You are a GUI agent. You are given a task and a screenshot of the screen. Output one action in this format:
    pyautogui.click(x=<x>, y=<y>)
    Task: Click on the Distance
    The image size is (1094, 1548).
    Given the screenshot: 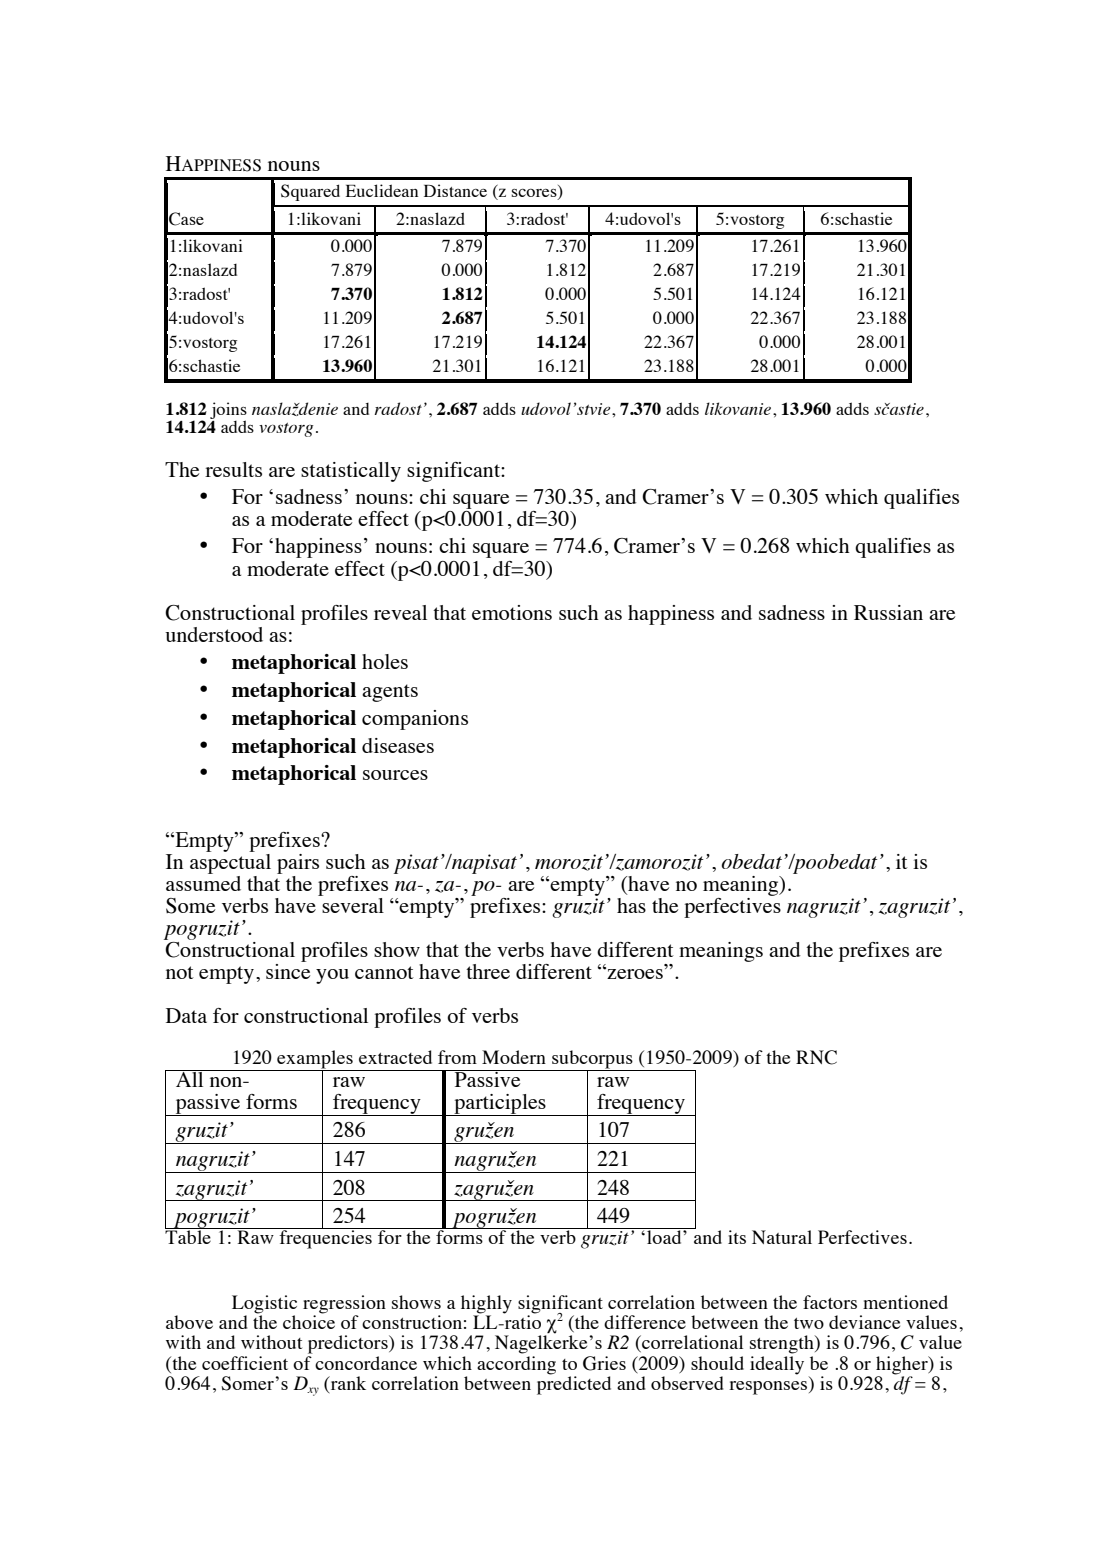 What is the action you would take?
    pyautogui.click(x=455, y=190)
